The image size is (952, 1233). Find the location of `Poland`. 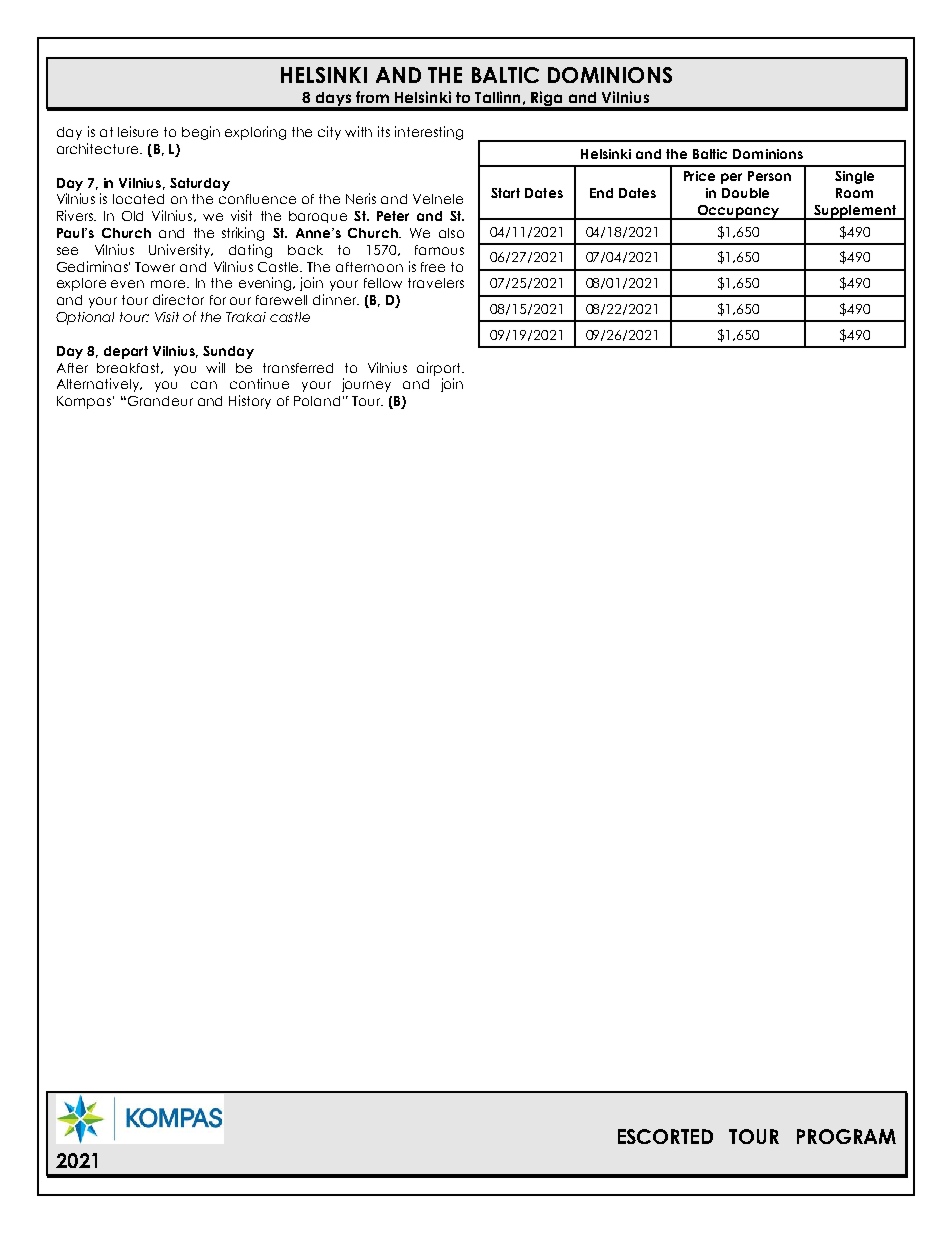

Poland is located at coordinates (317, 401).
